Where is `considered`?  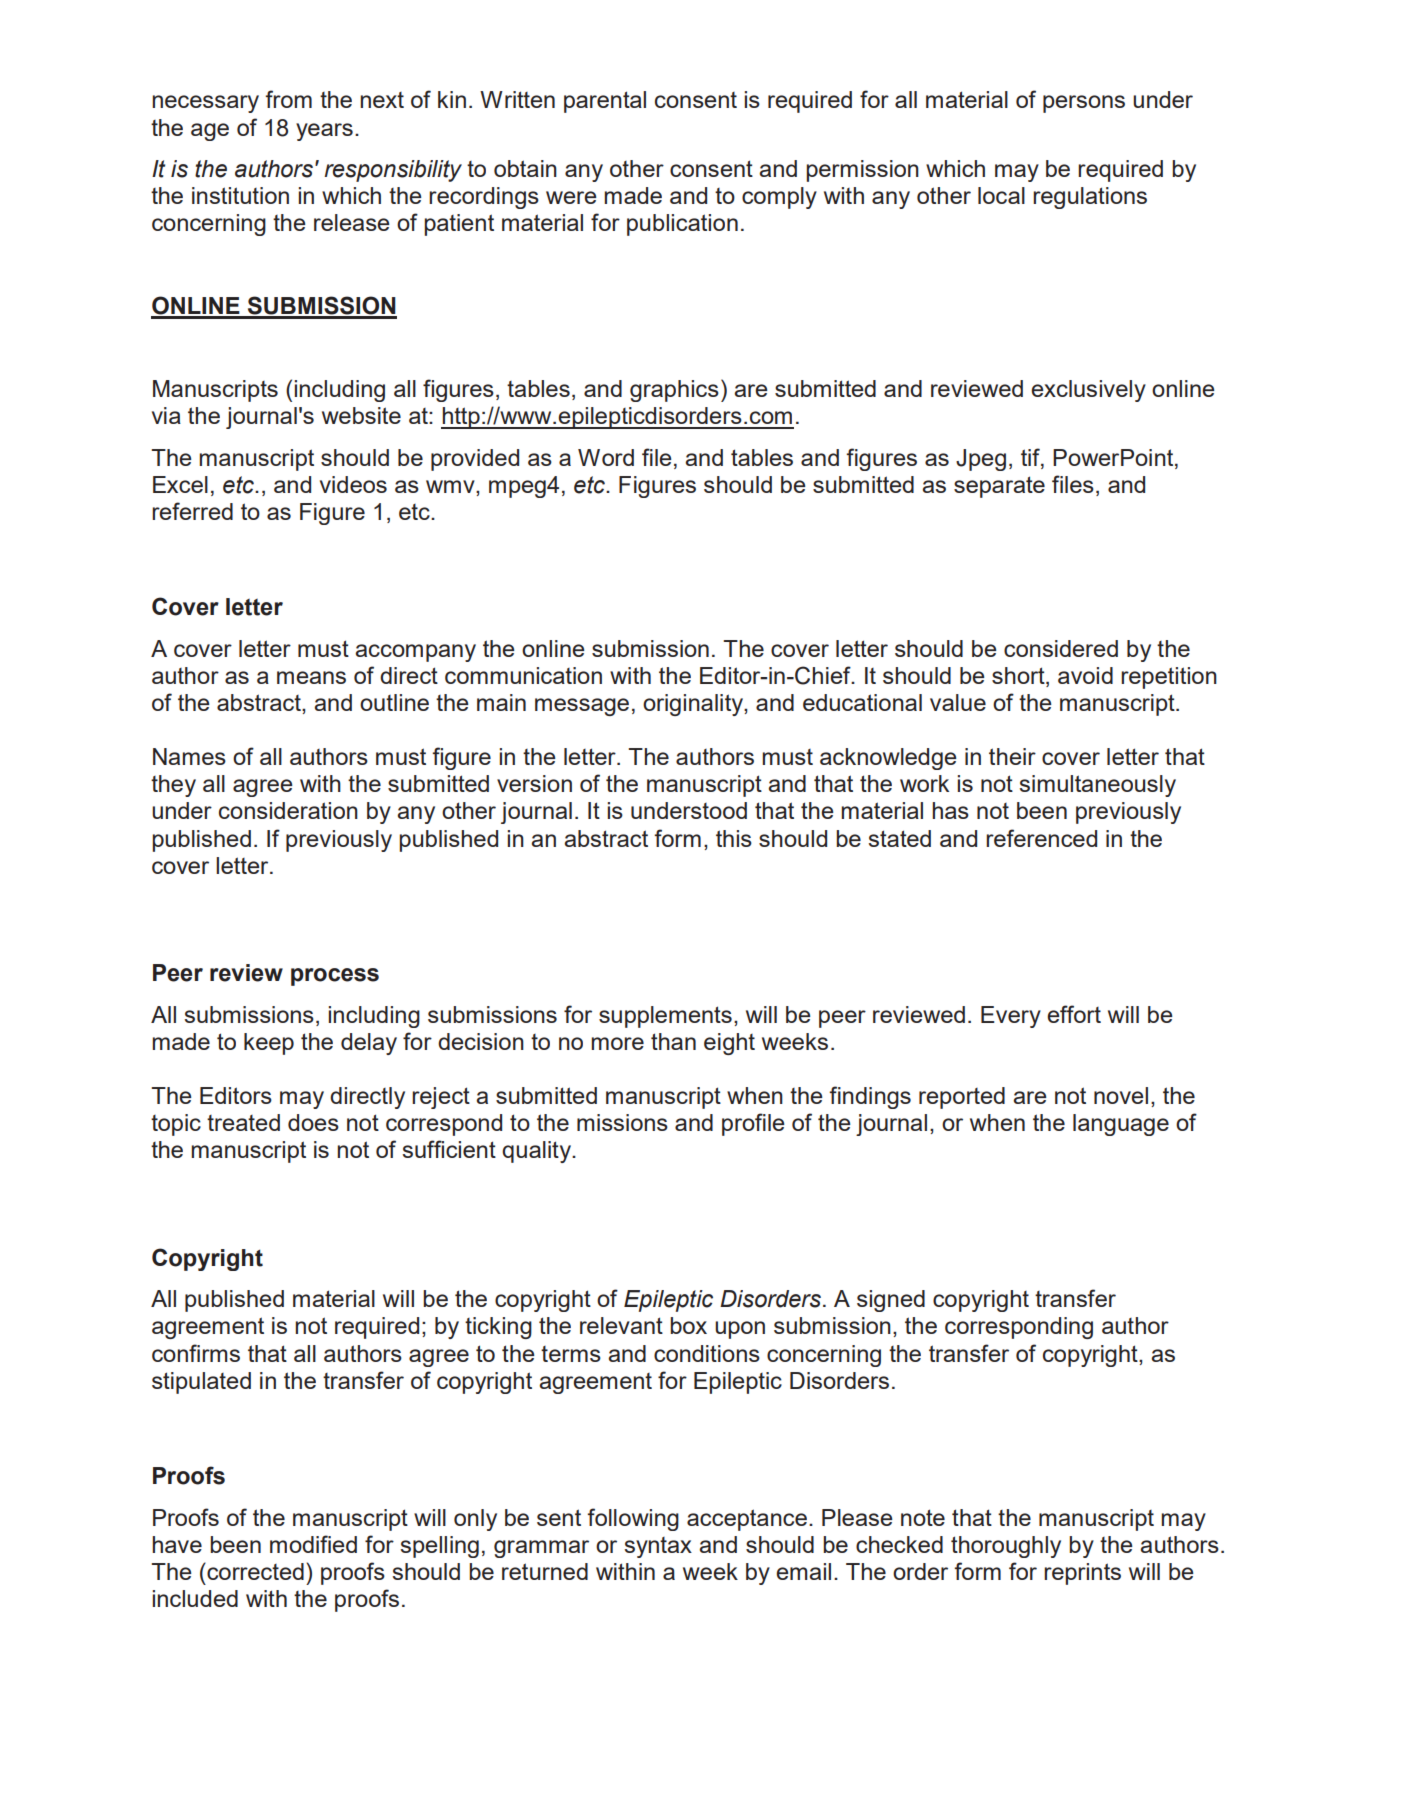
considered is located at coordinates (1061, 648).
